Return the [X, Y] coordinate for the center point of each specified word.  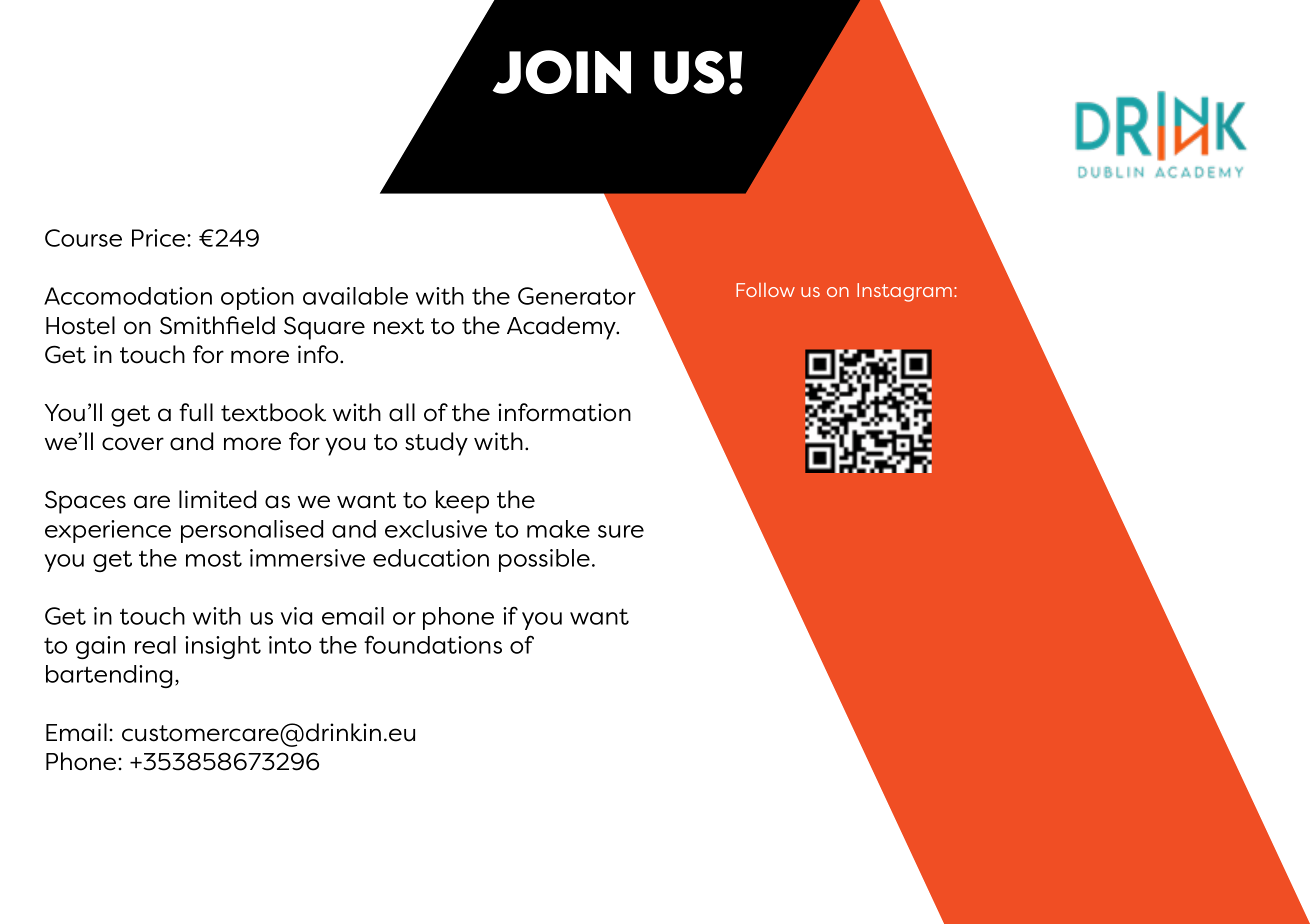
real [155, 645]
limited [217, 499]
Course [83, 238]
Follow [765, 290]
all [402, 412]
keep [462, 502]
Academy [563, 328]
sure [621, 531]
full [196, 412]
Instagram [904, 292]
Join [562, 72]
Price [160, 238]
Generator [577, 296]
